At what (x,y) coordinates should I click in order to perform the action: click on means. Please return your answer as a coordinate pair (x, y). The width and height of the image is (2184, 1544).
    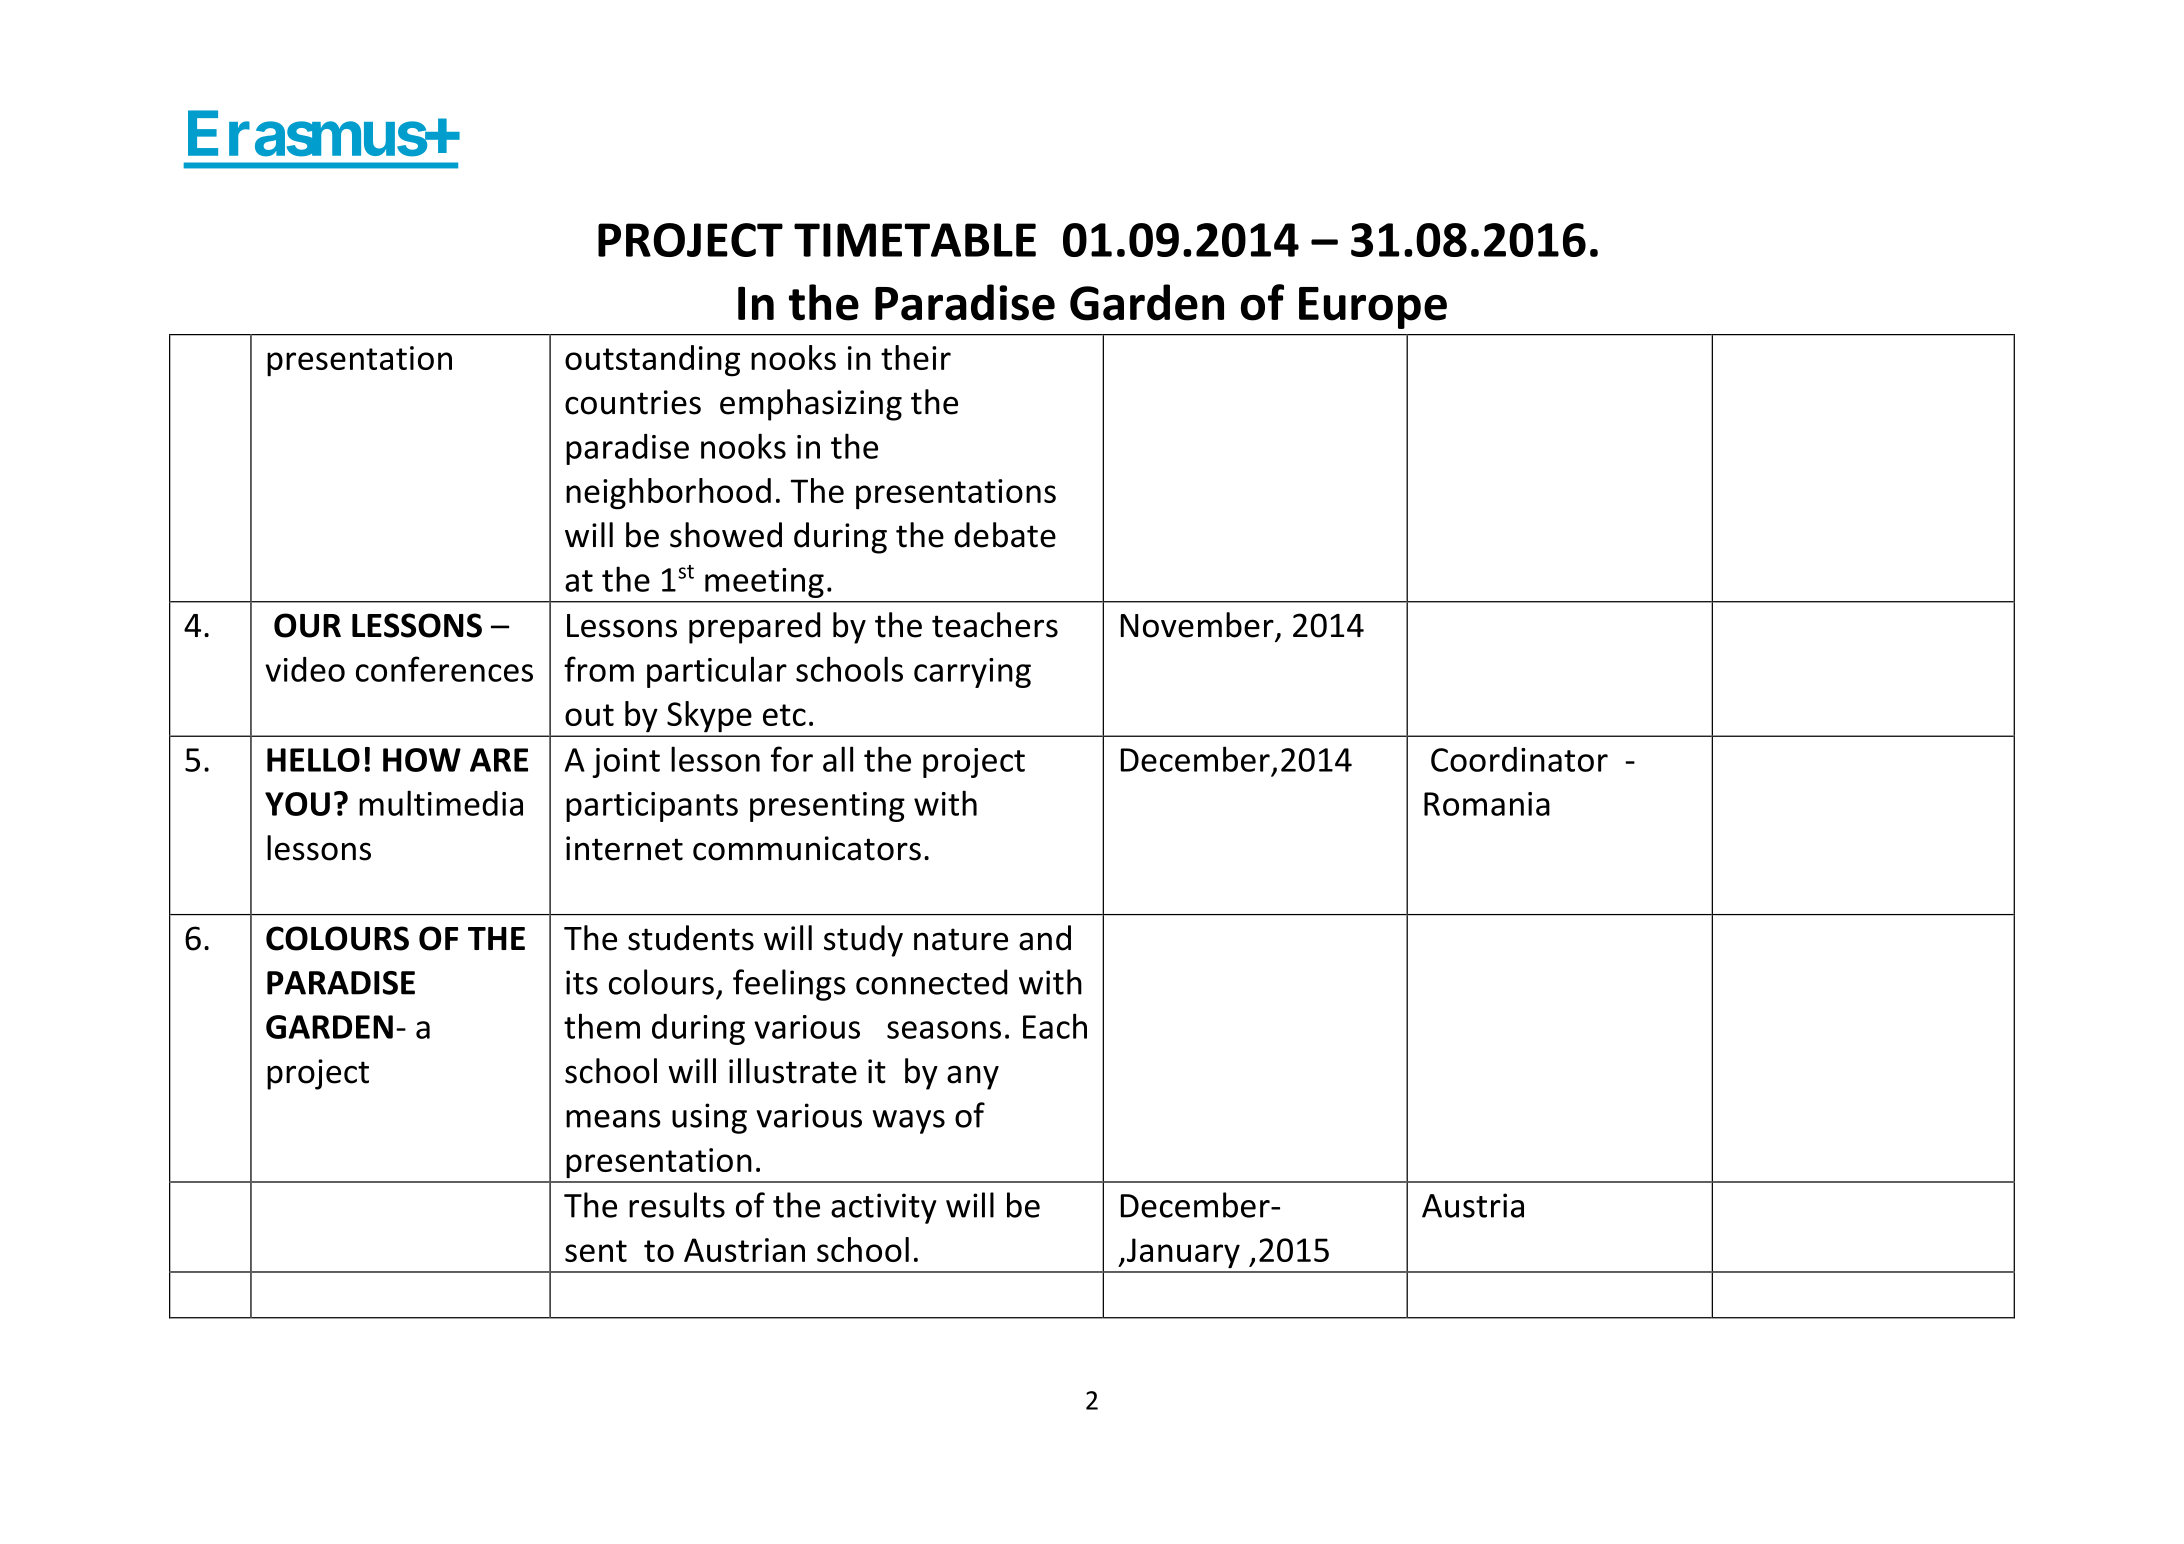
    Looking at the image, I should click on (613, 1119).
